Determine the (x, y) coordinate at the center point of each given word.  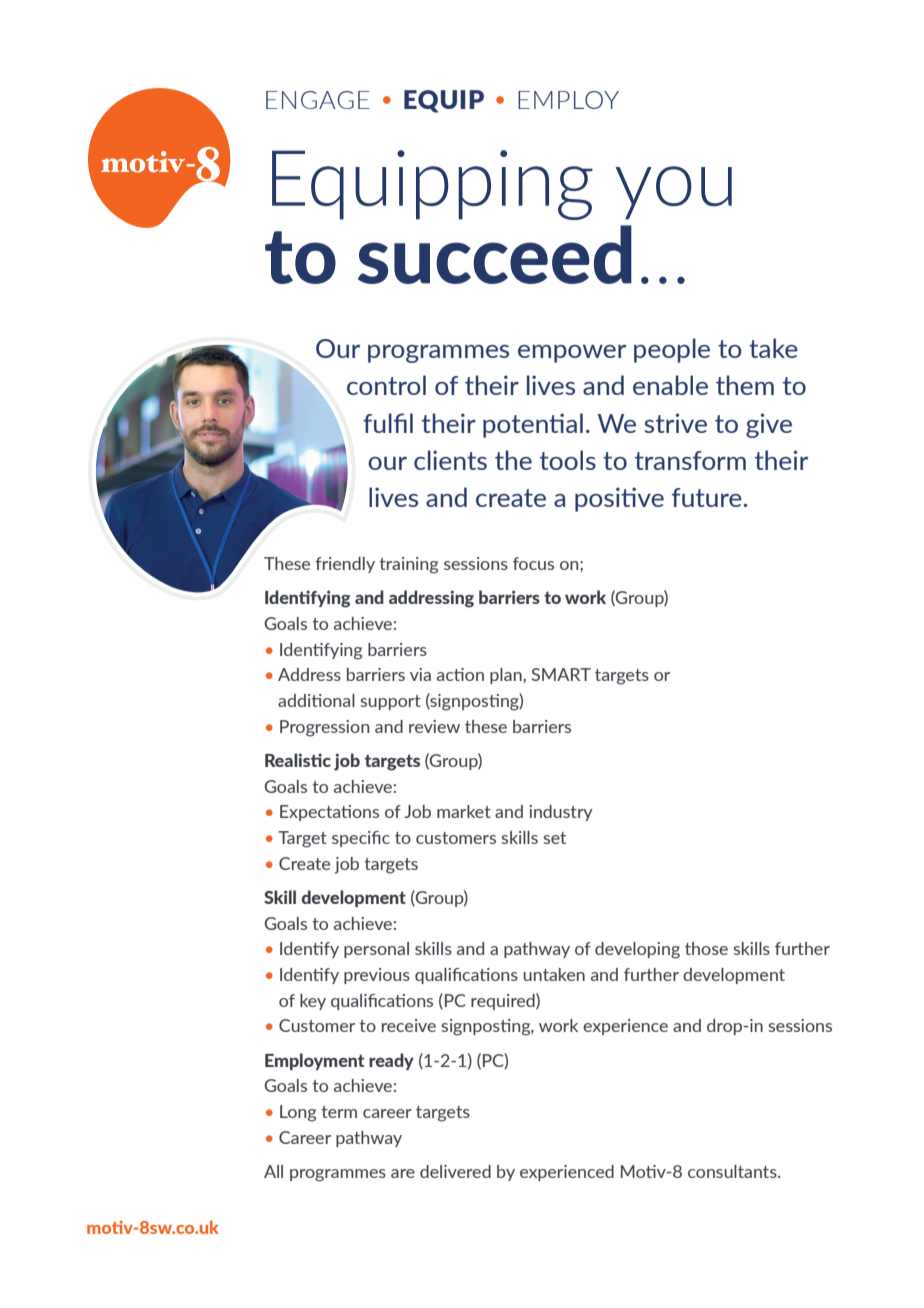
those (706, 948)
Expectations (329, 813)
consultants (733, 1171)
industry (561, 813)
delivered (455, 1171)
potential (533, 425)
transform (690, 460)
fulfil (388, 423)
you (674, 193)
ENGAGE (317, 100)
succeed (495, 254)
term (339, 1112)
